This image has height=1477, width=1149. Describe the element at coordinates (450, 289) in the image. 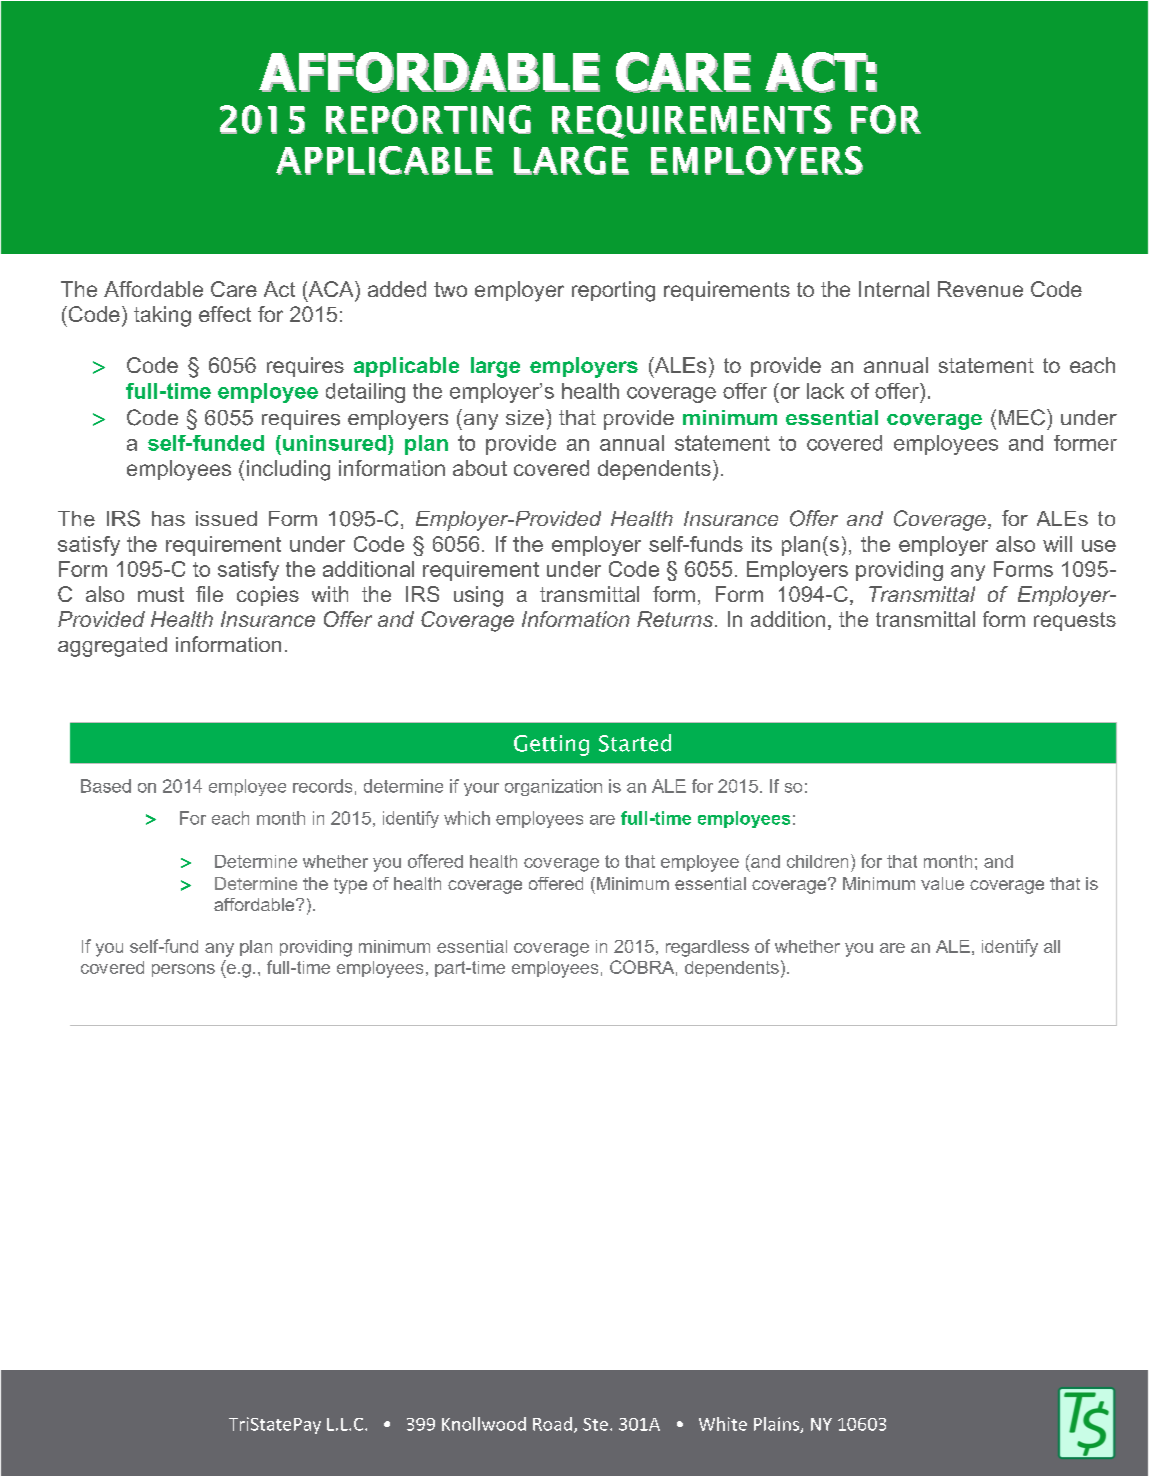

I see `two` at that location.
